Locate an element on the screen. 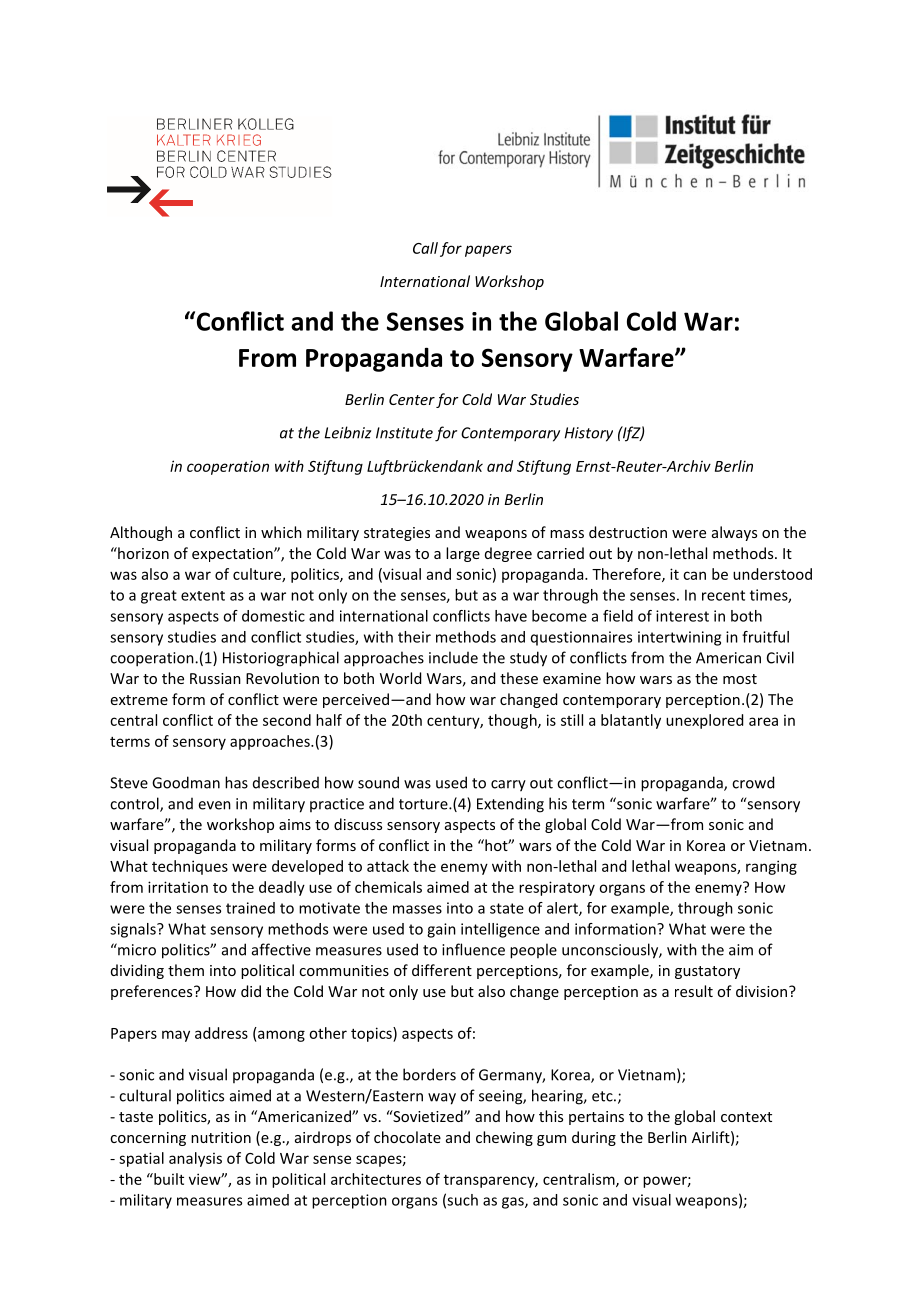 This screenshot has height=1308, width=924. chocolate is located at coordinates (407, 1137).
